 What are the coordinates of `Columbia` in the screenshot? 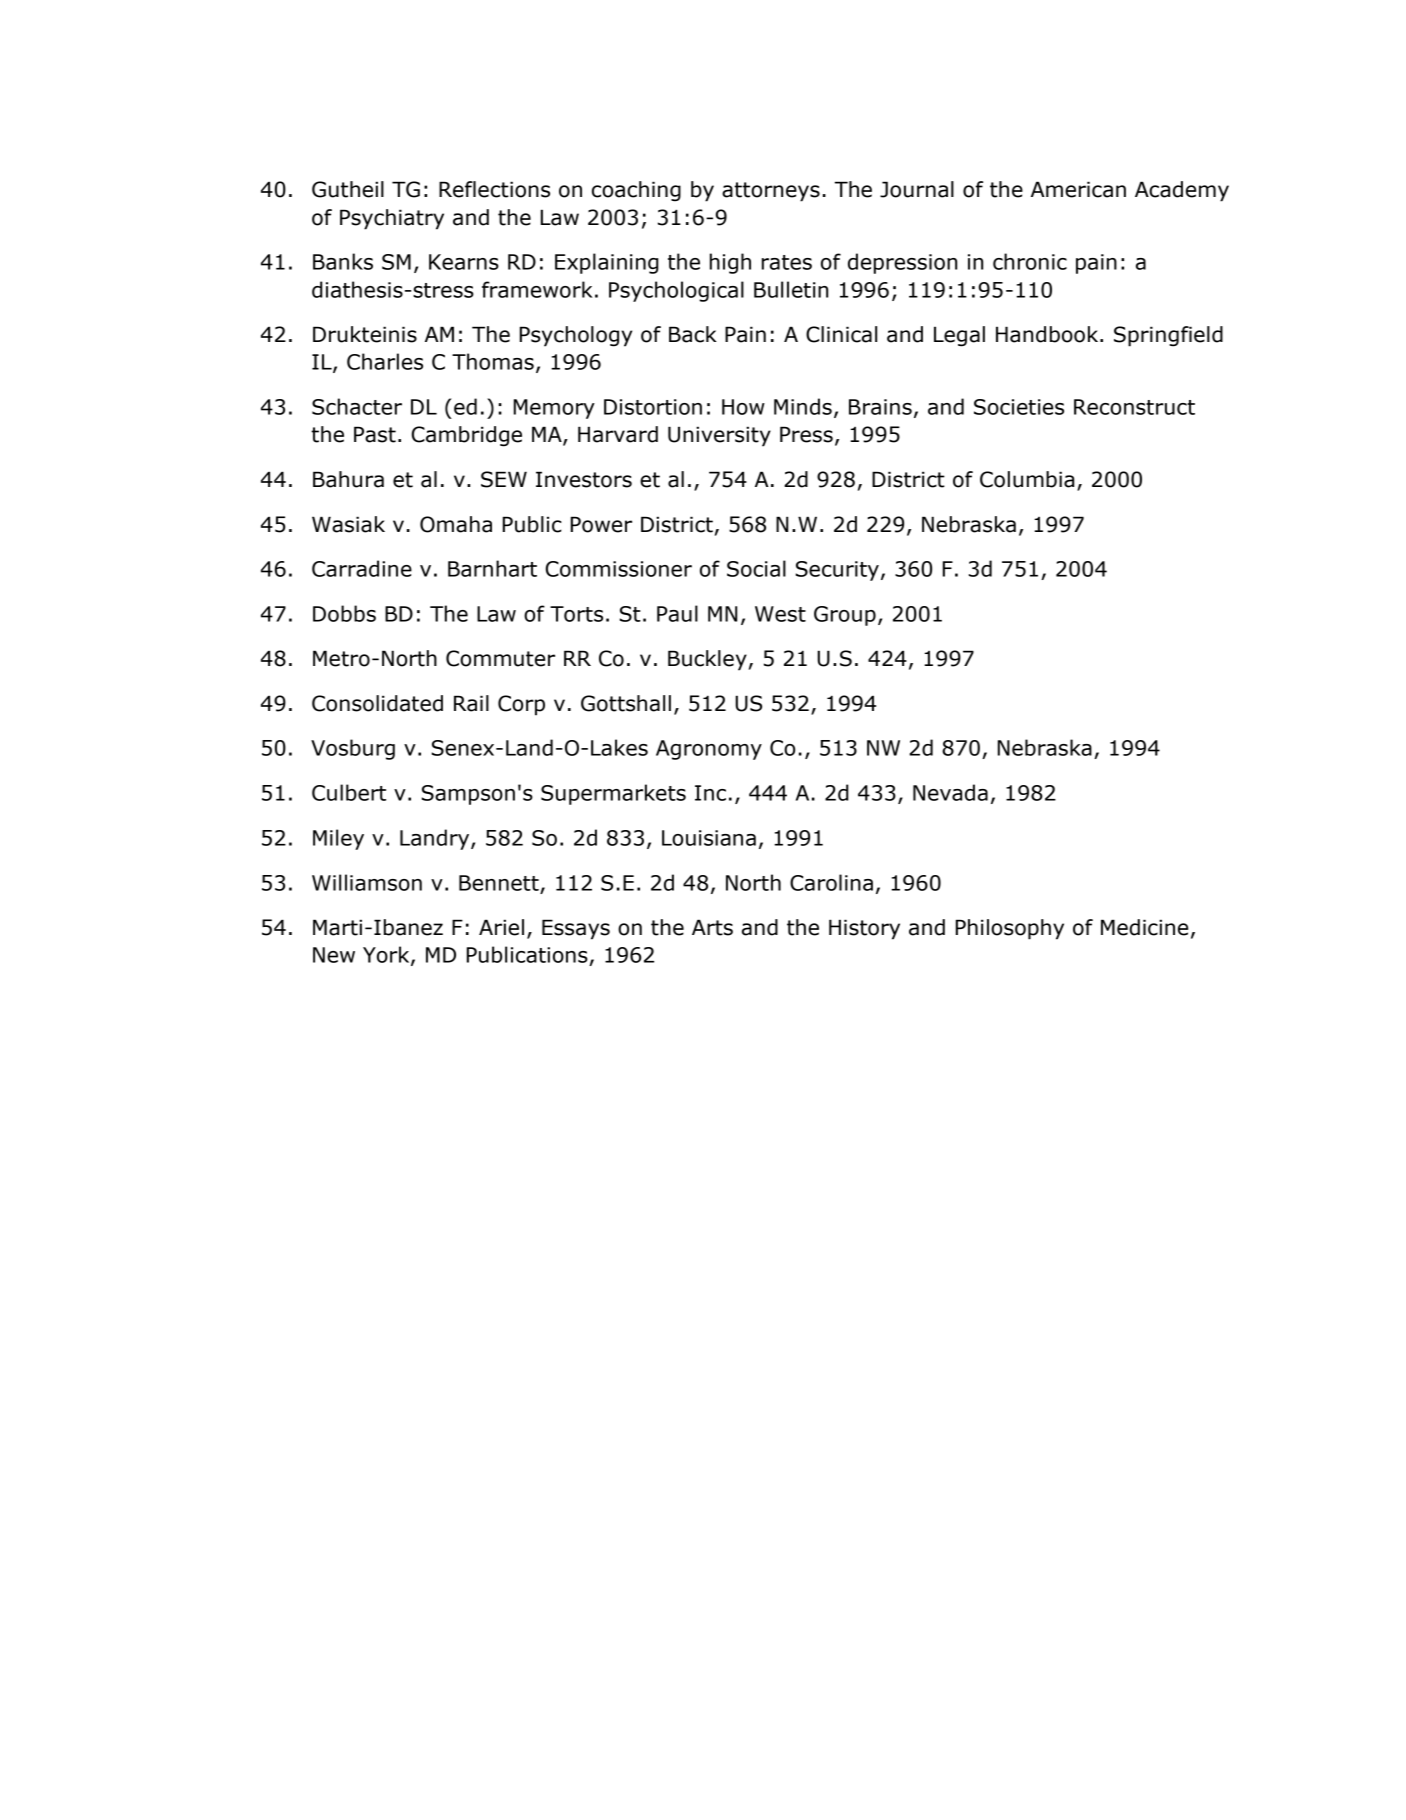 It's located at (1027, 479).
